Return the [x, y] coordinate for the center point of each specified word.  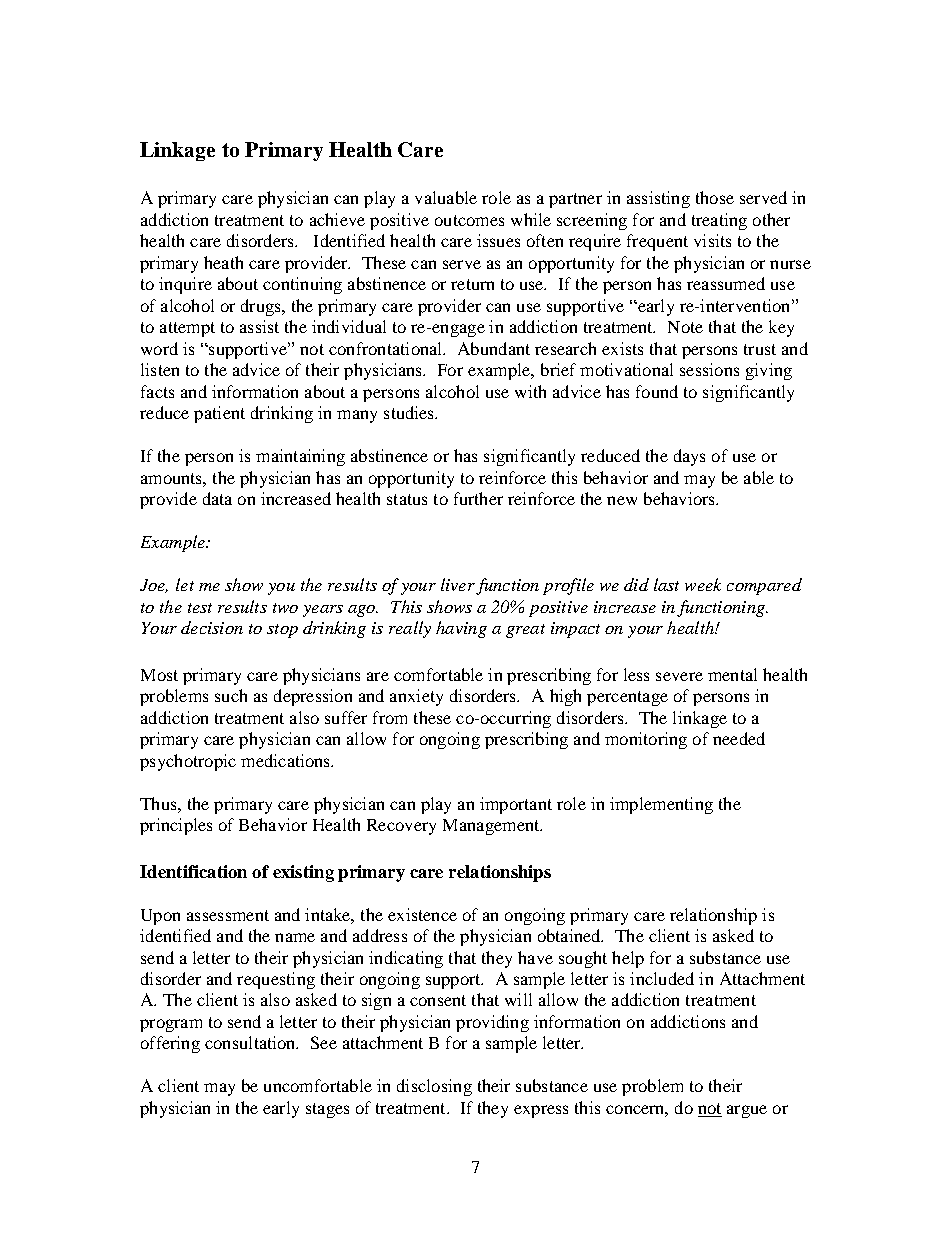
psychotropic [188, 762]
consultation [251, 1042]
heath [223, 262]
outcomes [469, 220]
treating [719, 221]
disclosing [434, 1087]
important [516, 805]
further [478, 498]
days [689, 457]
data [217, 498]
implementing [661, 805]
